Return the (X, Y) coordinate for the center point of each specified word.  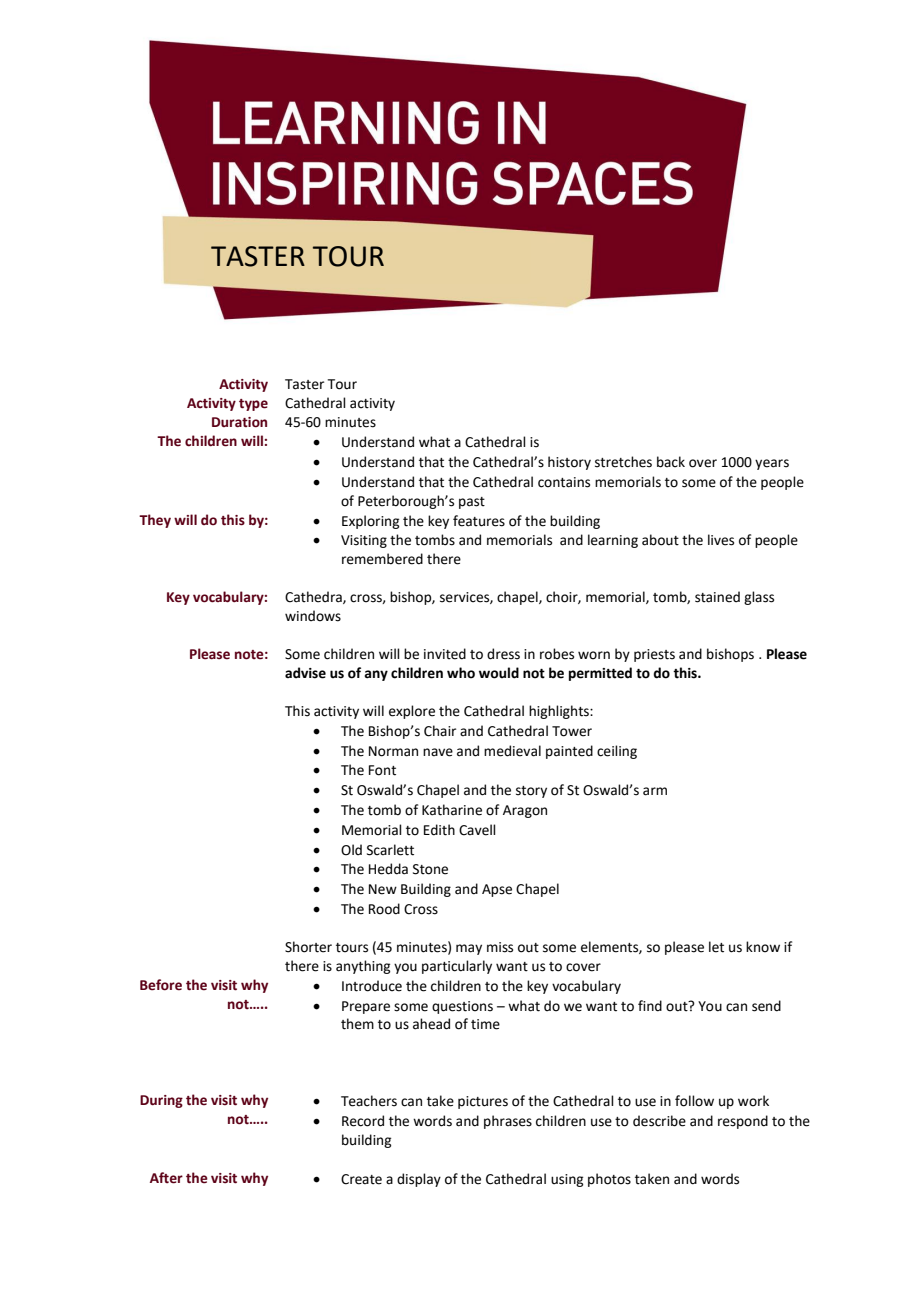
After (166, 1178)
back (671, 462)
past (472, 503)
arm (655, 791)
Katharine (452, 810)
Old (351, 850)
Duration (239, 422)
